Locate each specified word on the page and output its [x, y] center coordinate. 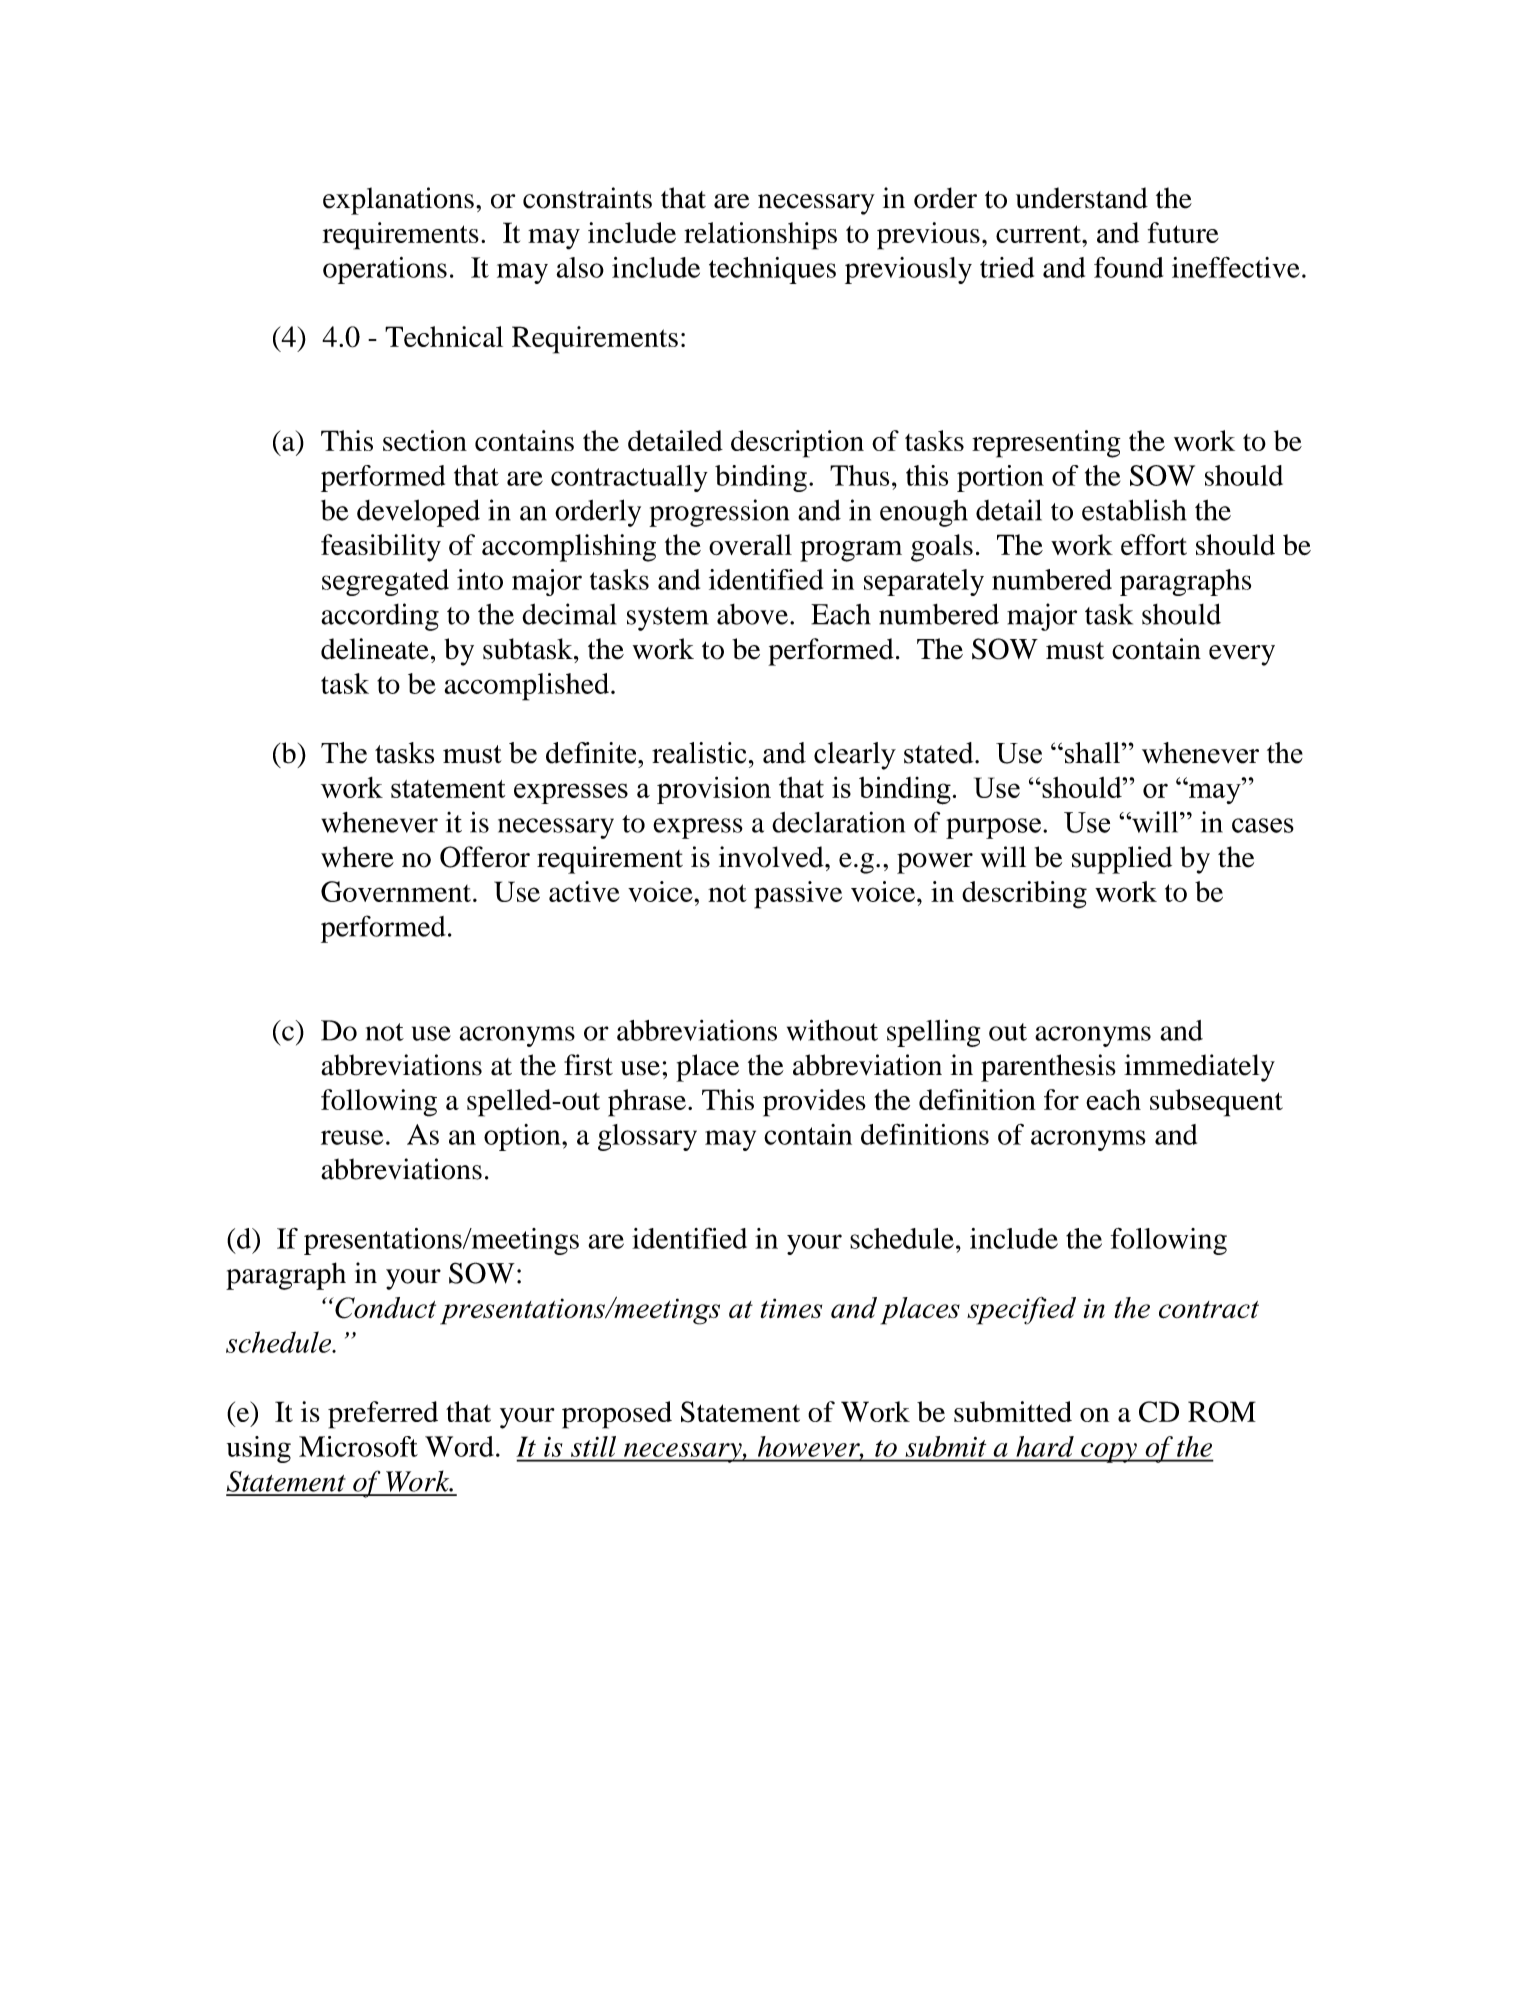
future [1183, 232]
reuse [352, 1137]
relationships [760, 236]
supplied [1122, 860]
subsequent [1216, 1103]
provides [814, 1103]
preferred [383, 1415]
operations [385, 270]
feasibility [381, 548]
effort [1154, 544]
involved [772, 857]
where [357, 857]
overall [750, 544]
